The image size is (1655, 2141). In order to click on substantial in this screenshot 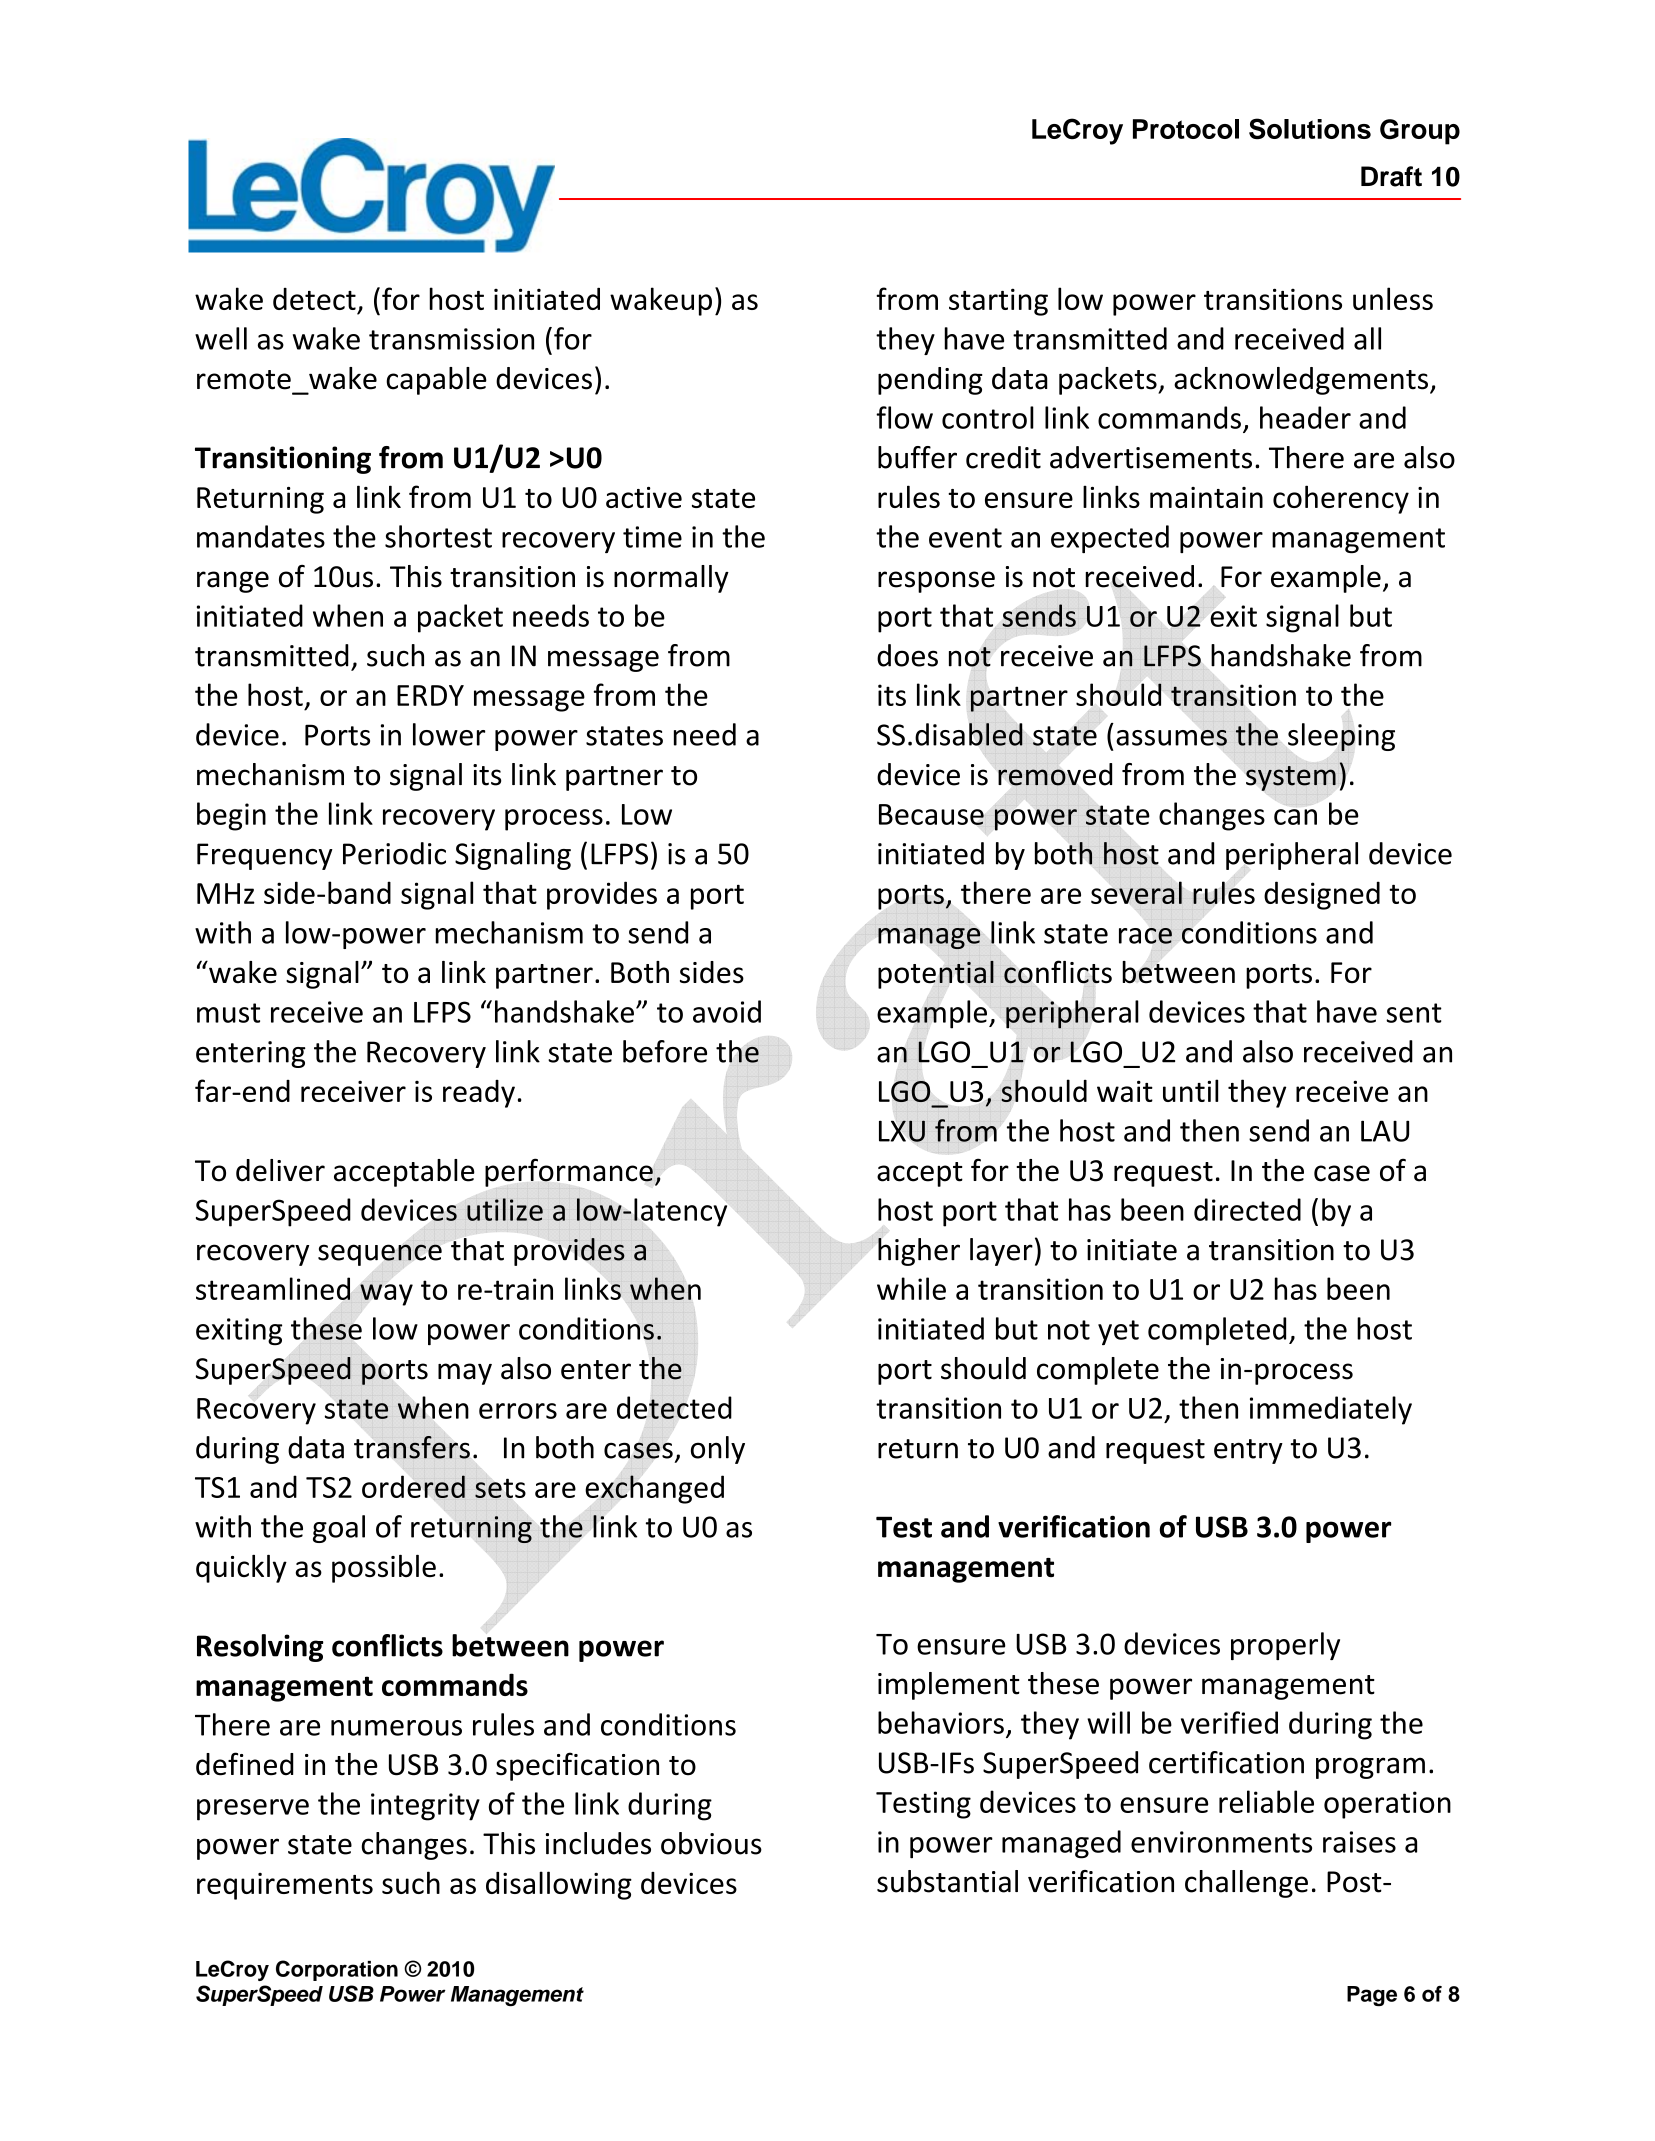, I will do `click(947, 1881)`.
